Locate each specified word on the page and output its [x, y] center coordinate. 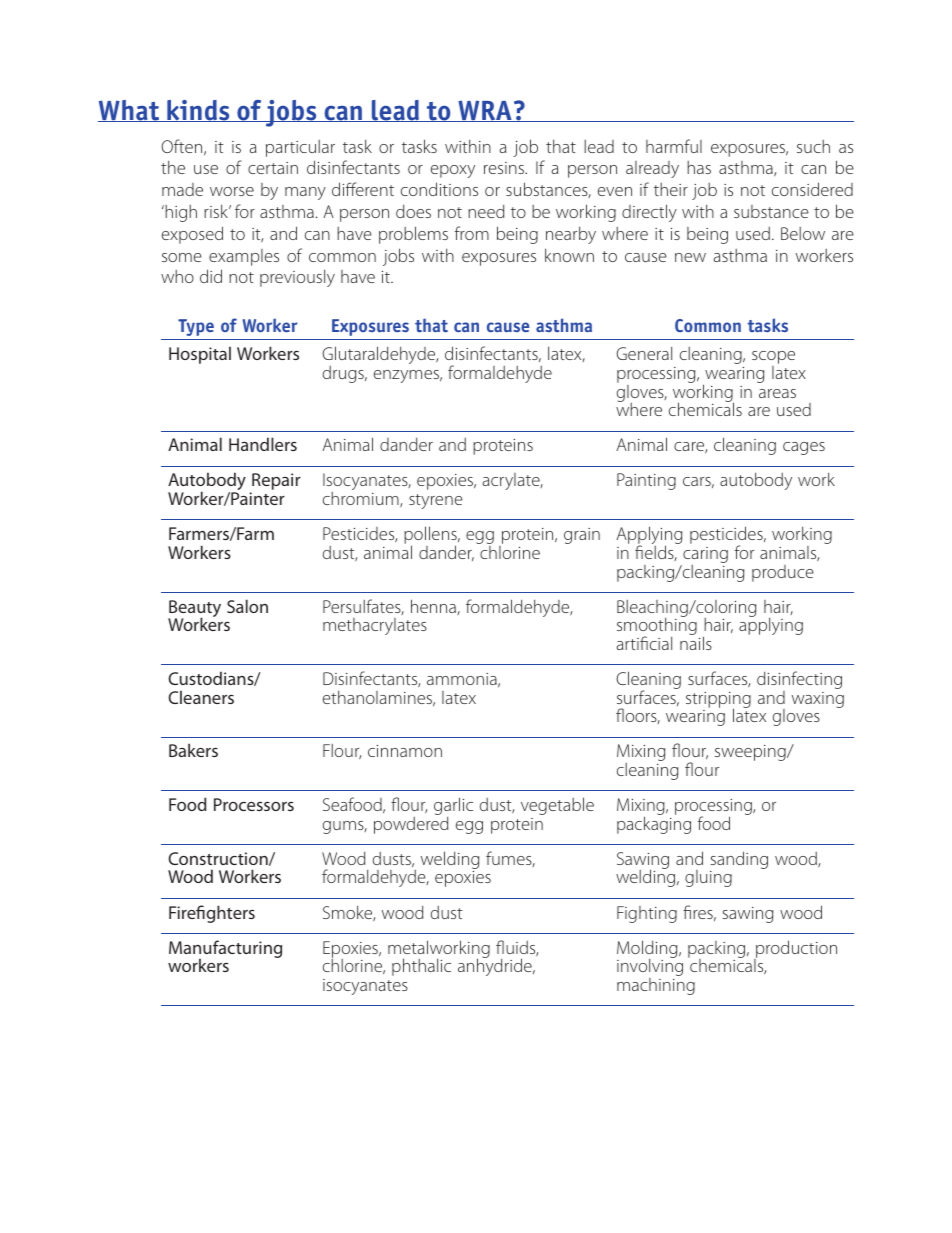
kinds [198, 111]
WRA [485, 111]
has [699, 167]
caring [704, 556]
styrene [436, 501]
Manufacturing [225, 950]
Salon [247, 606]
